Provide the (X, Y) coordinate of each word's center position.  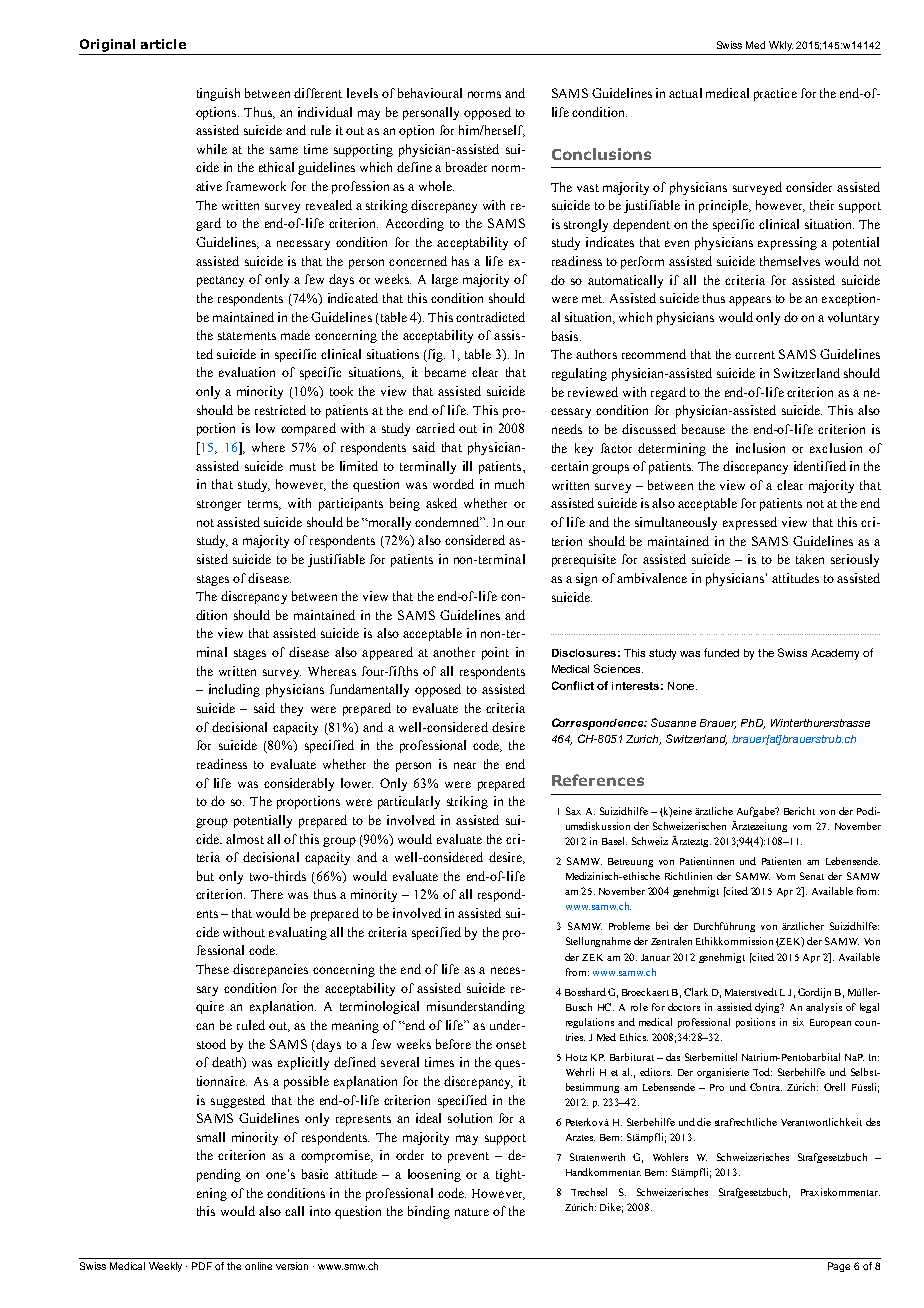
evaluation (247, 372)
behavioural (430, 93)
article (163, 44)
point (495, 653)
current (755, 355)
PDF (202, 1266)
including (234, 690)
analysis (824, 1008)
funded (721, 652)
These (212, 969)
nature (472, 1212)
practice (775, 94)
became (445, 372)
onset (511, 1045)
